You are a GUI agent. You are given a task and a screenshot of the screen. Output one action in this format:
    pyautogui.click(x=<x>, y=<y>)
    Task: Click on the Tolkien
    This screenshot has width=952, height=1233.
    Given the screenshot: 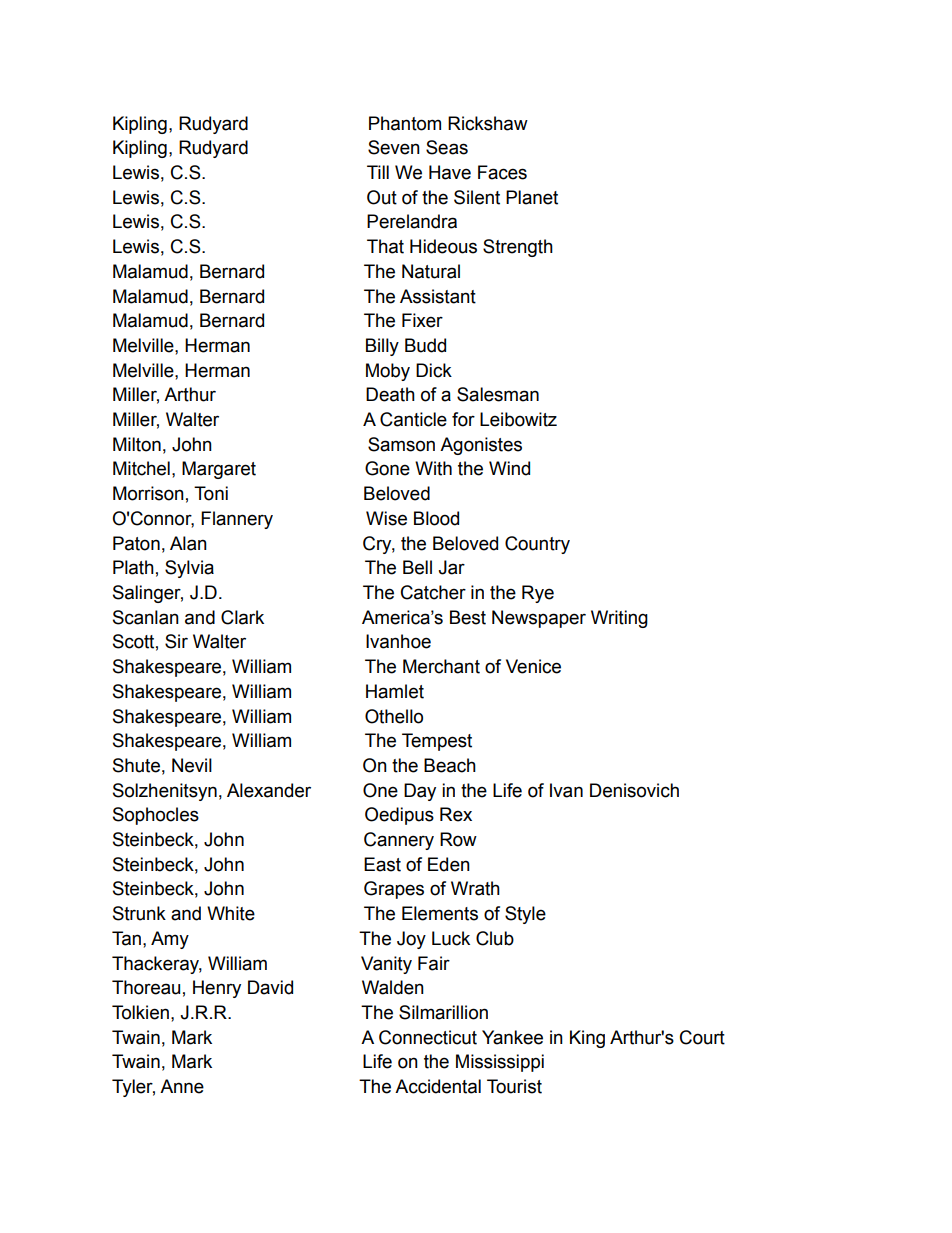 What is the action you would take?
    pyautogui.click(x=140, y=1012)
